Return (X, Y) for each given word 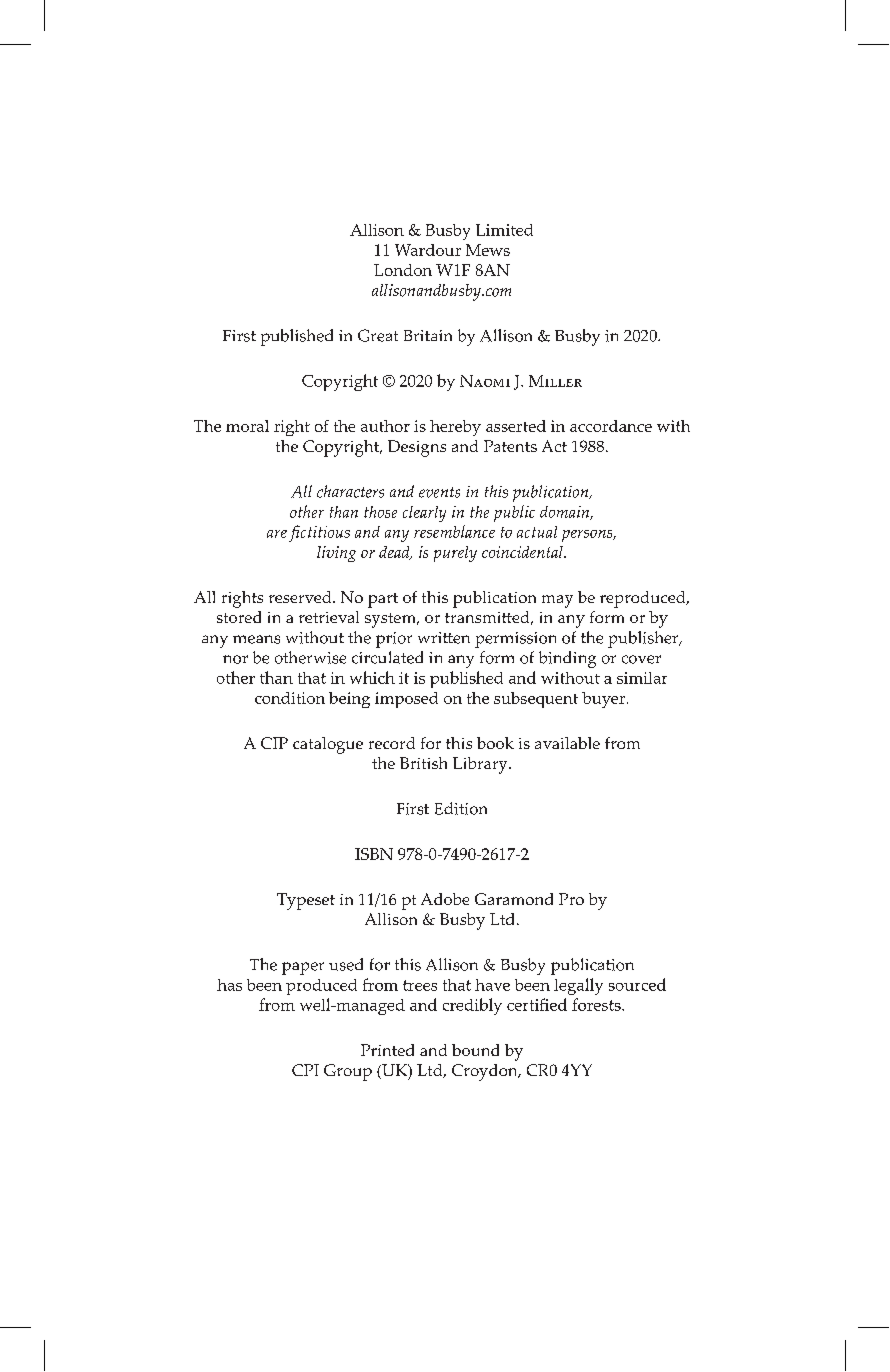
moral (247, 426)
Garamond (514, 899)
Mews (488, 250)
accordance (611, 426)
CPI (305, 1070)
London (403, 270)
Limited (504, 230)
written (444, 638)
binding (567, 659)
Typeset (306, 901)
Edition (461, 808)
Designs (417, 448)
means (256, 639)
